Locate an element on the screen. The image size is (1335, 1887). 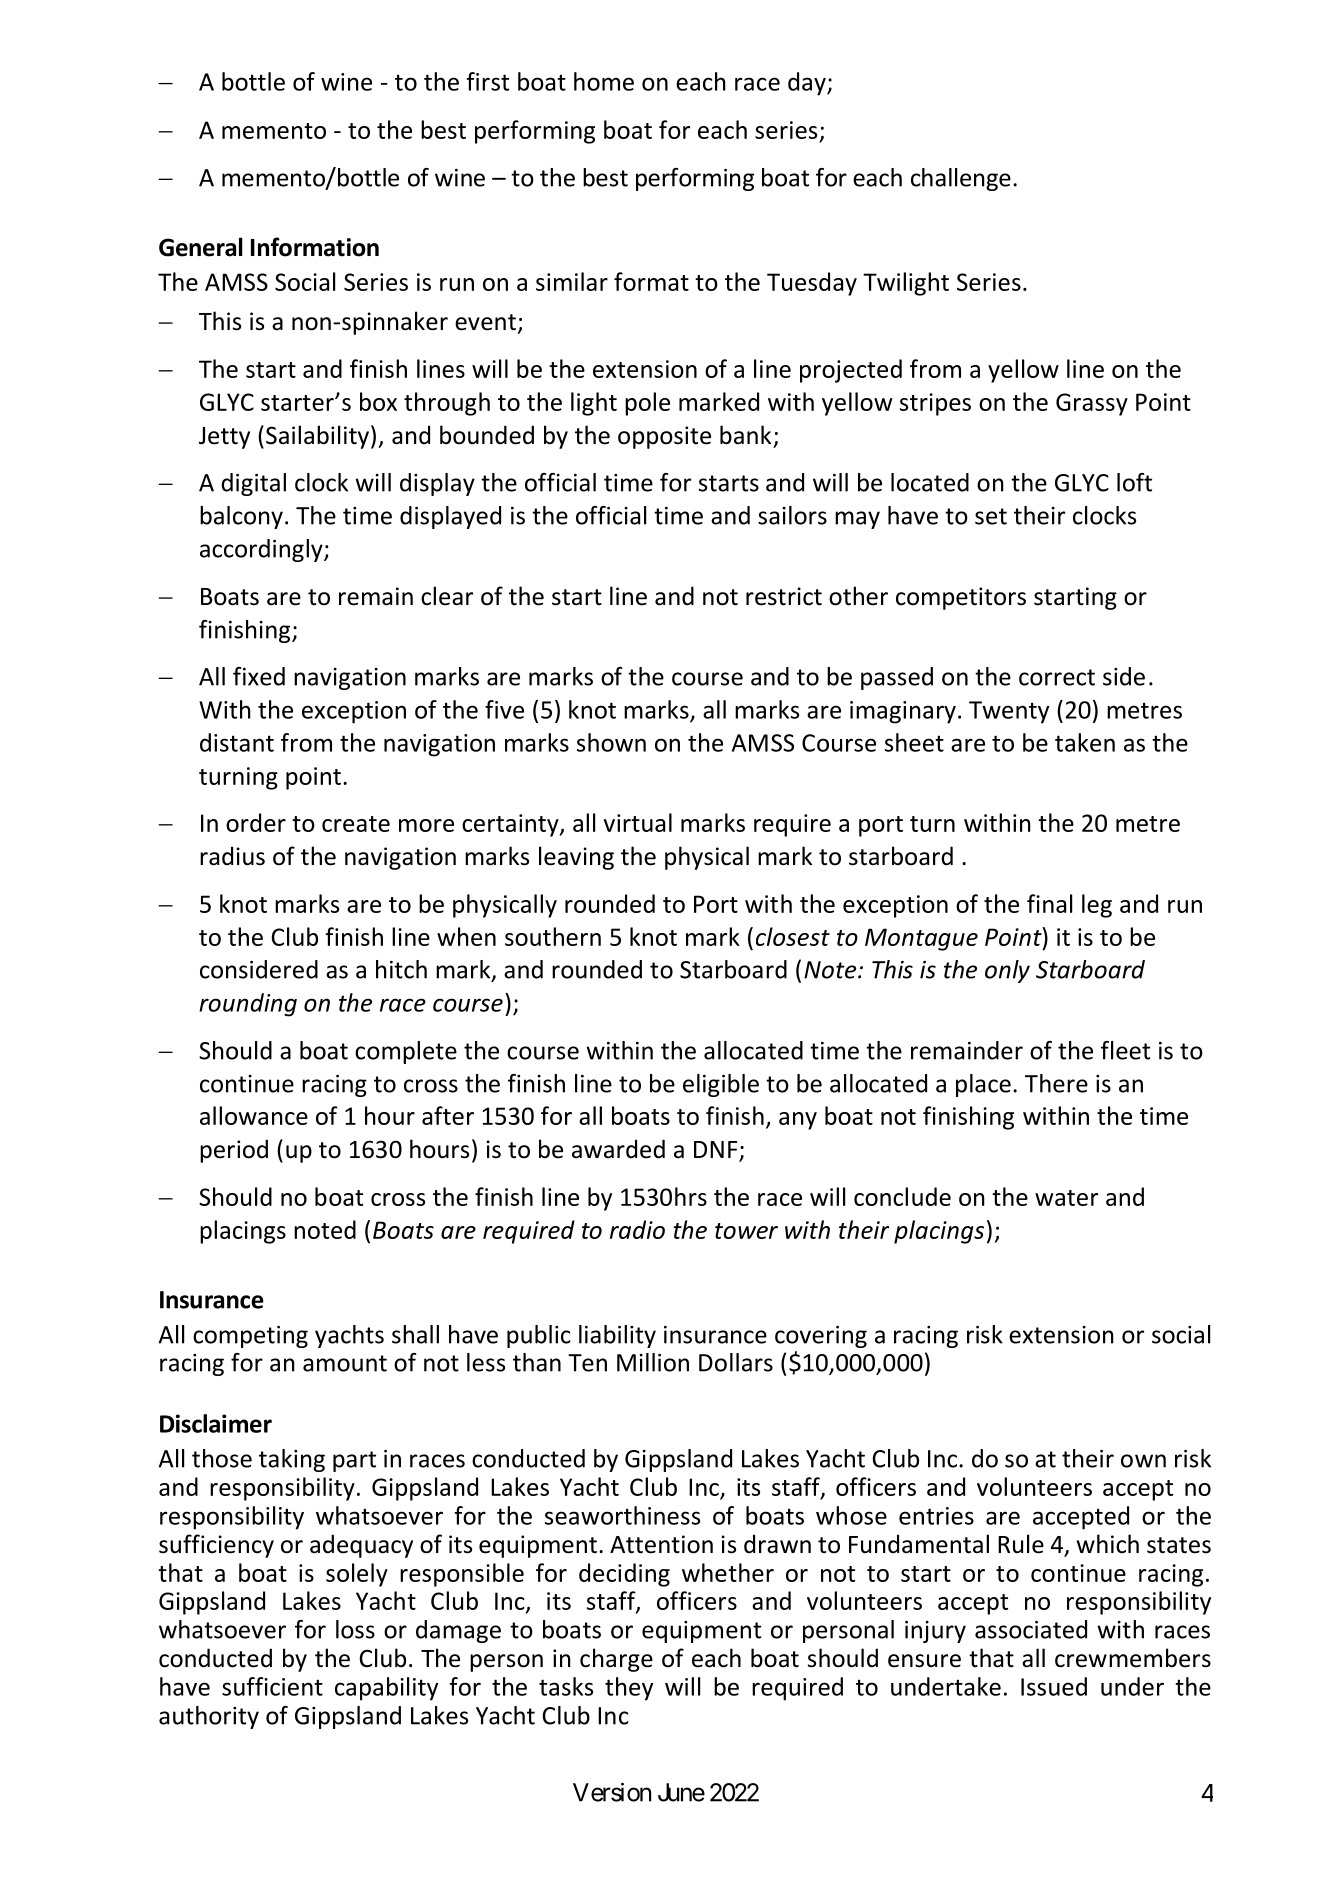
period is located at coordinates (234, 1151).
